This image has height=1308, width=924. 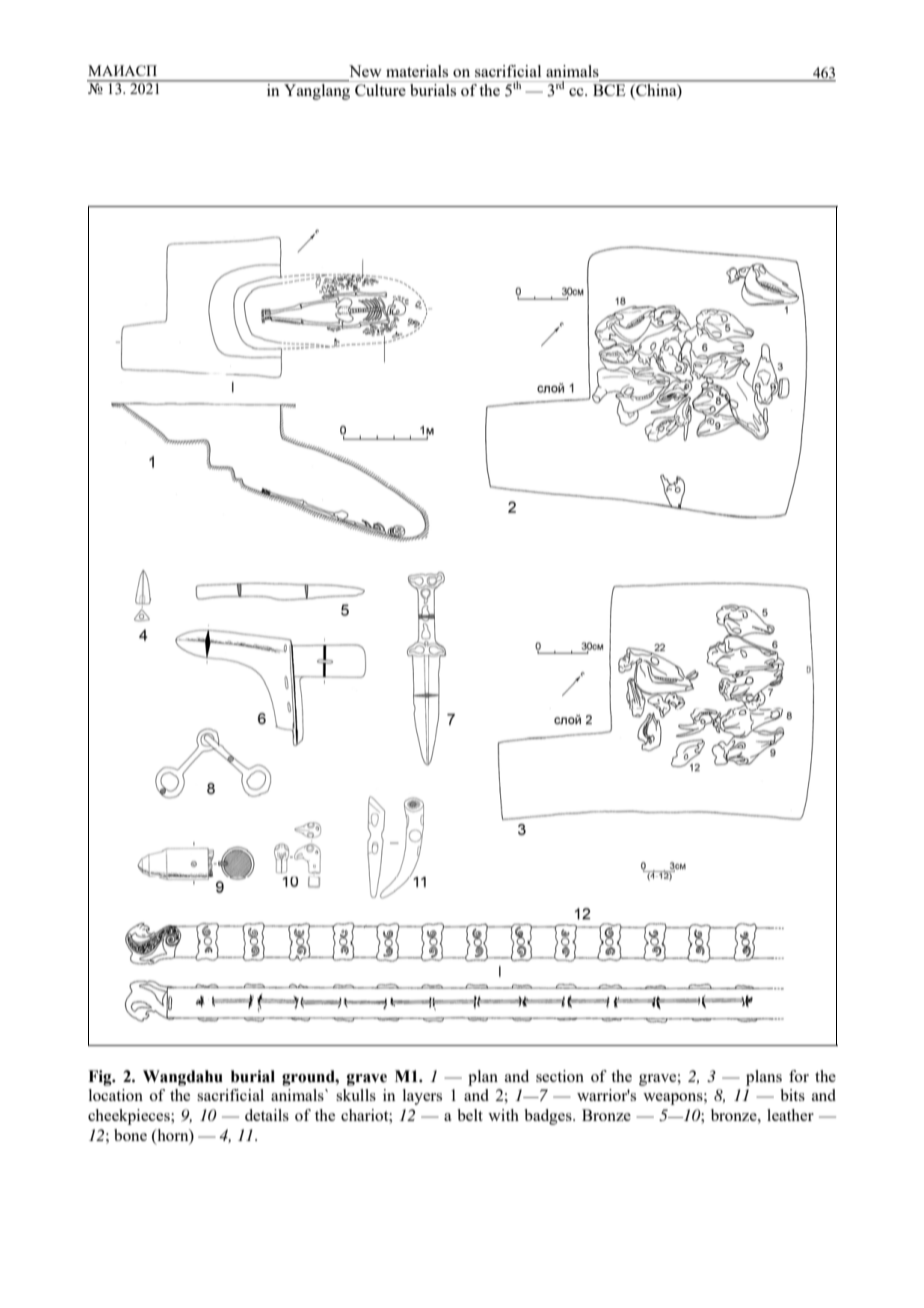 What do you see at coordinates (130, 1135) in the image?
I see `bone` at bounding box center [130, 1135].
